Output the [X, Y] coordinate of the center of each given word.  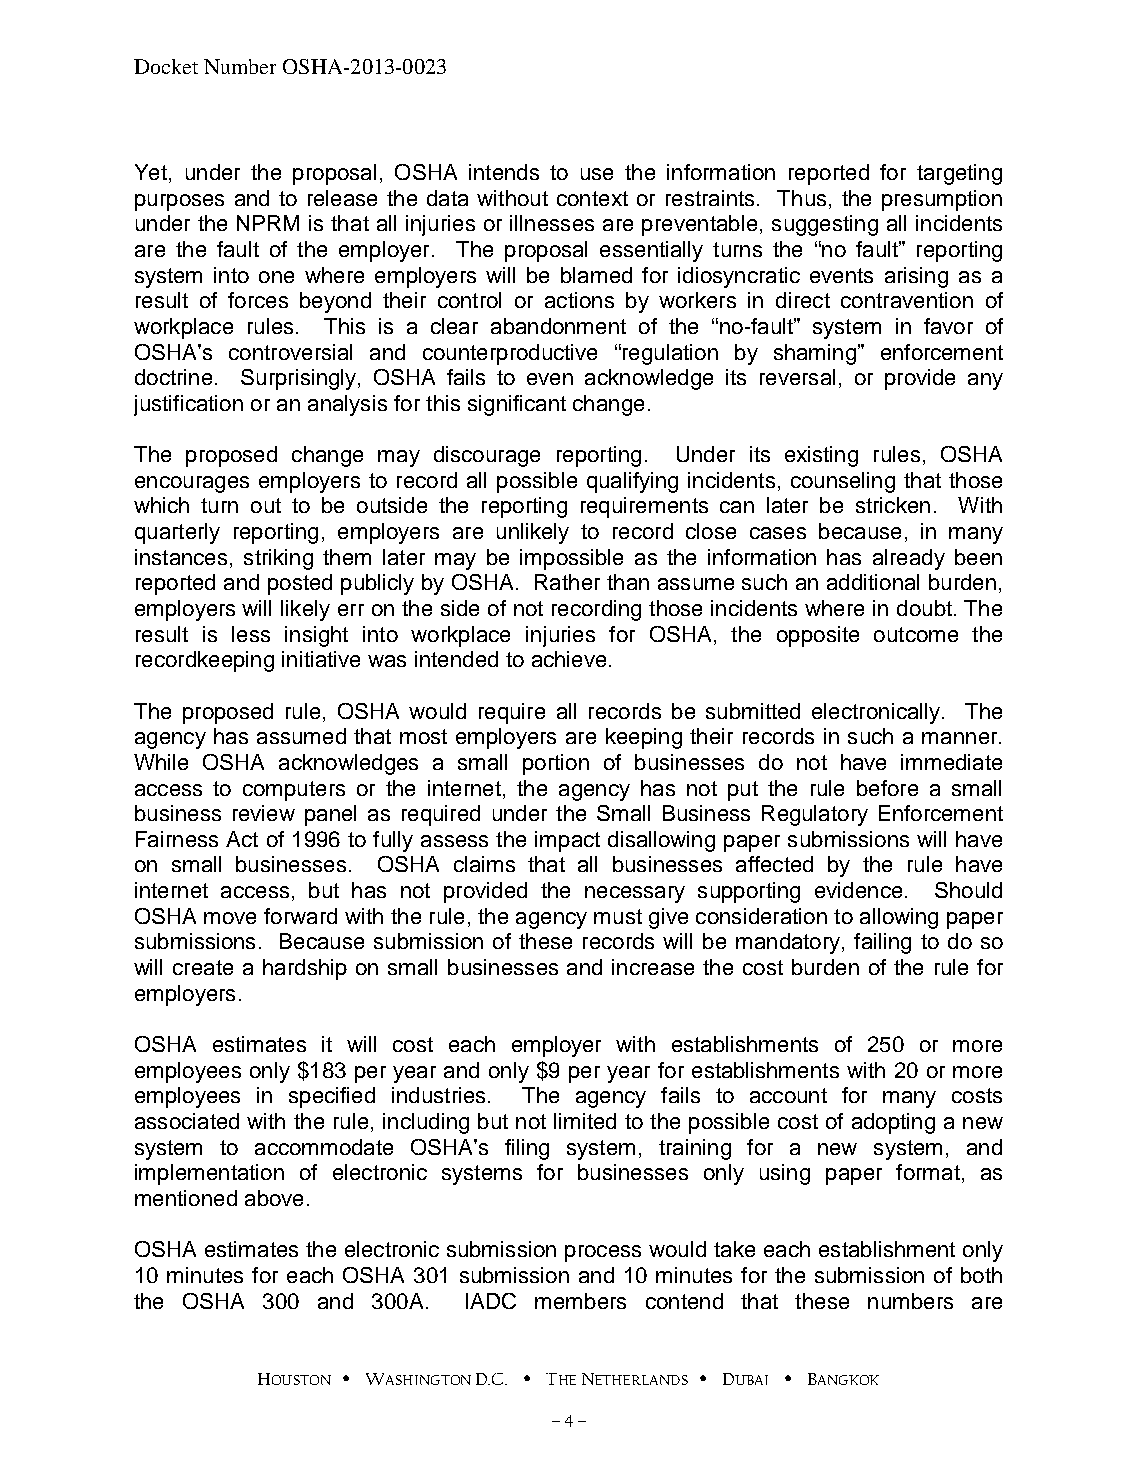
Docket [166, 66]
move [230, 918]
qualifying [632, 482]
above [274, 1198]
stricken [893, 505]
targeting [959, 174]
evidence [858, 890]
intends [504, 172]
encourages [192, 484]
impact [567, 841]
